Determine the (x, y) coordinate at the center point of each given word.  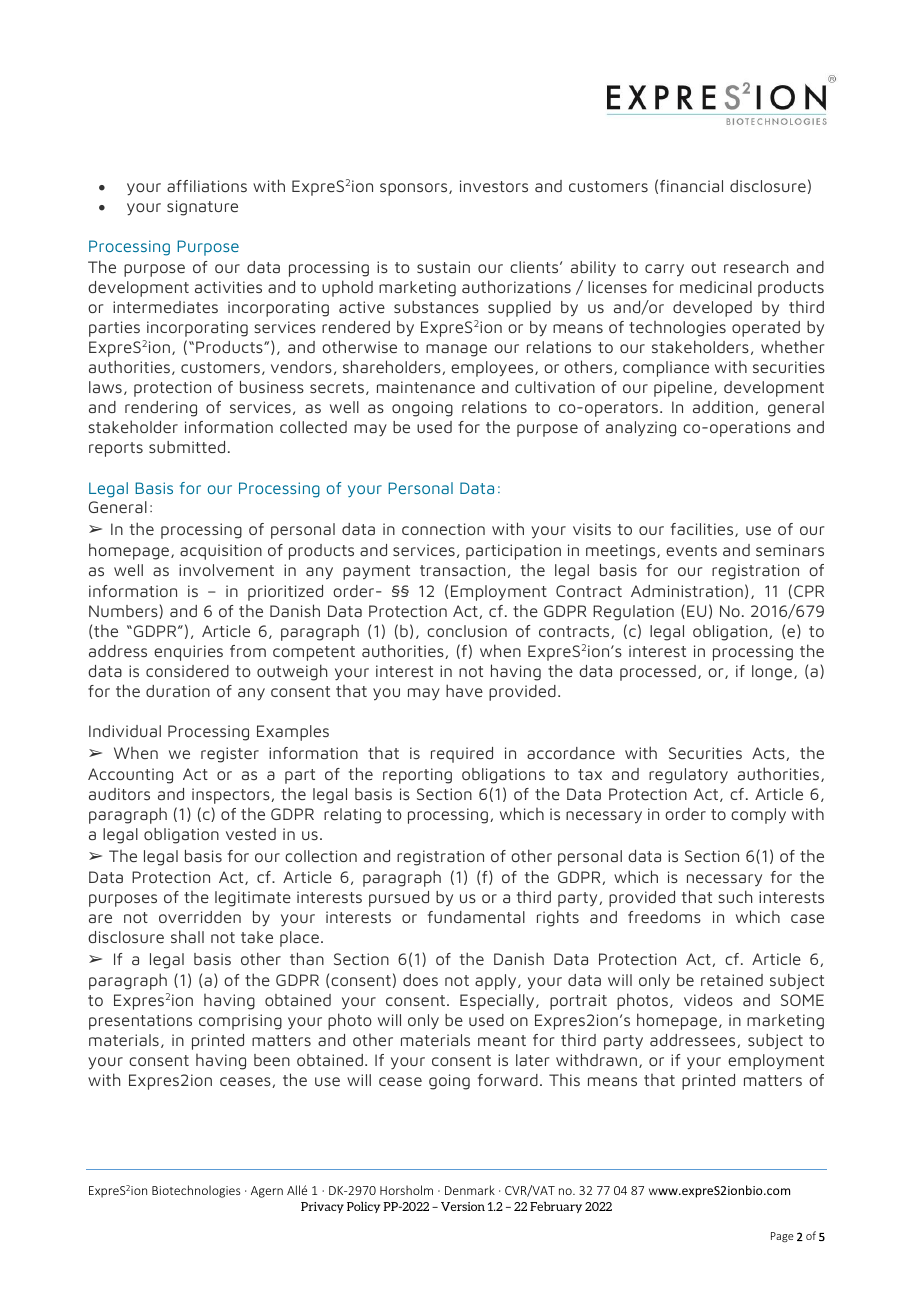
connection (443, 529)
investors (494, 186)
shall (187, 936)
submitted (187, 447)
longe (773, 673)
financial (691, 186)
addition (724, 408)
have (464, 690)
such (735, 896)
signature (202, 208)
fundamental (476, 917)
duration (178, 691)
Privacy (322, 1207)
